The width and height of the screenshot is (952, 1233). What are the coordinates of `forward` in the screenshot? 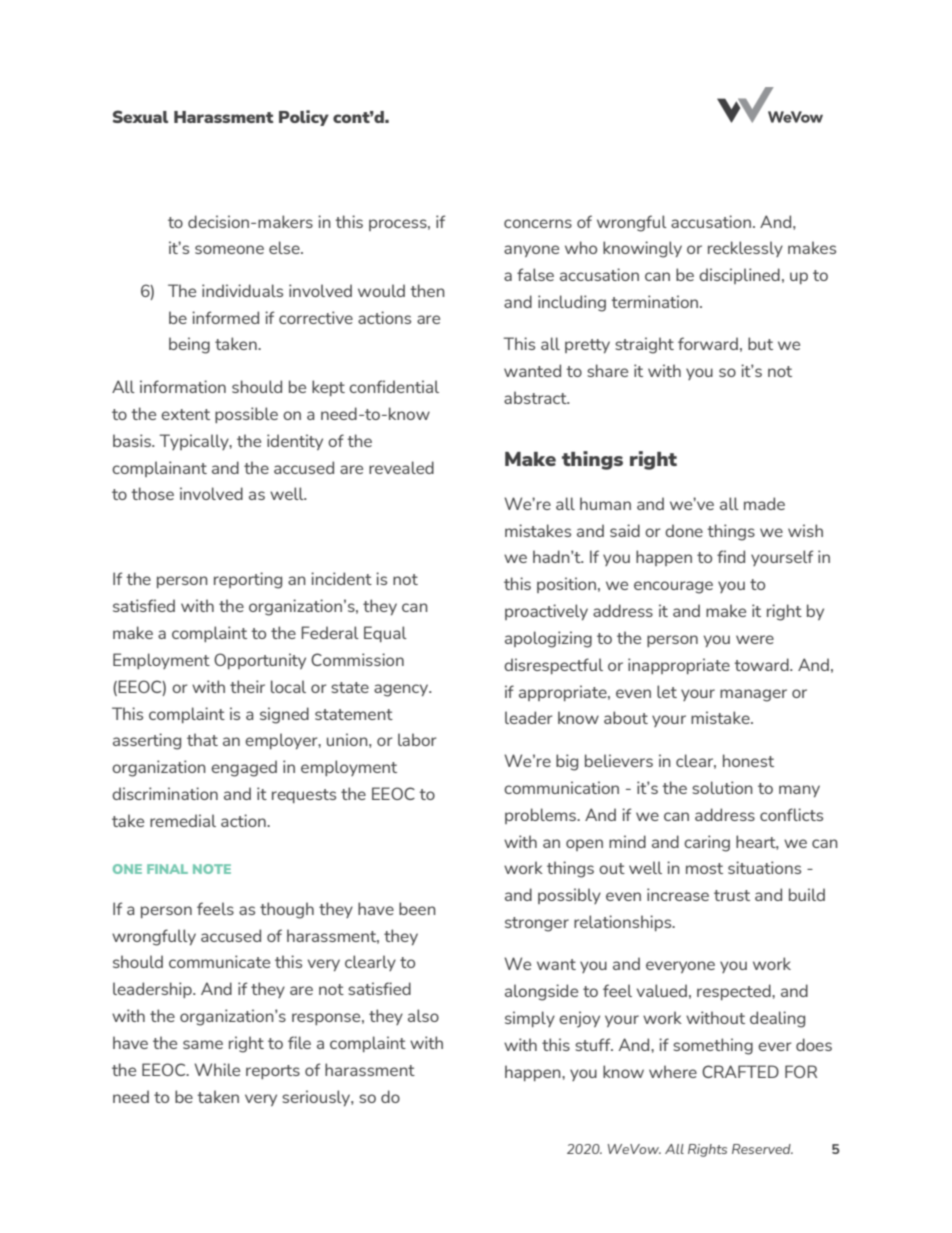 It's located at (708, 343).
